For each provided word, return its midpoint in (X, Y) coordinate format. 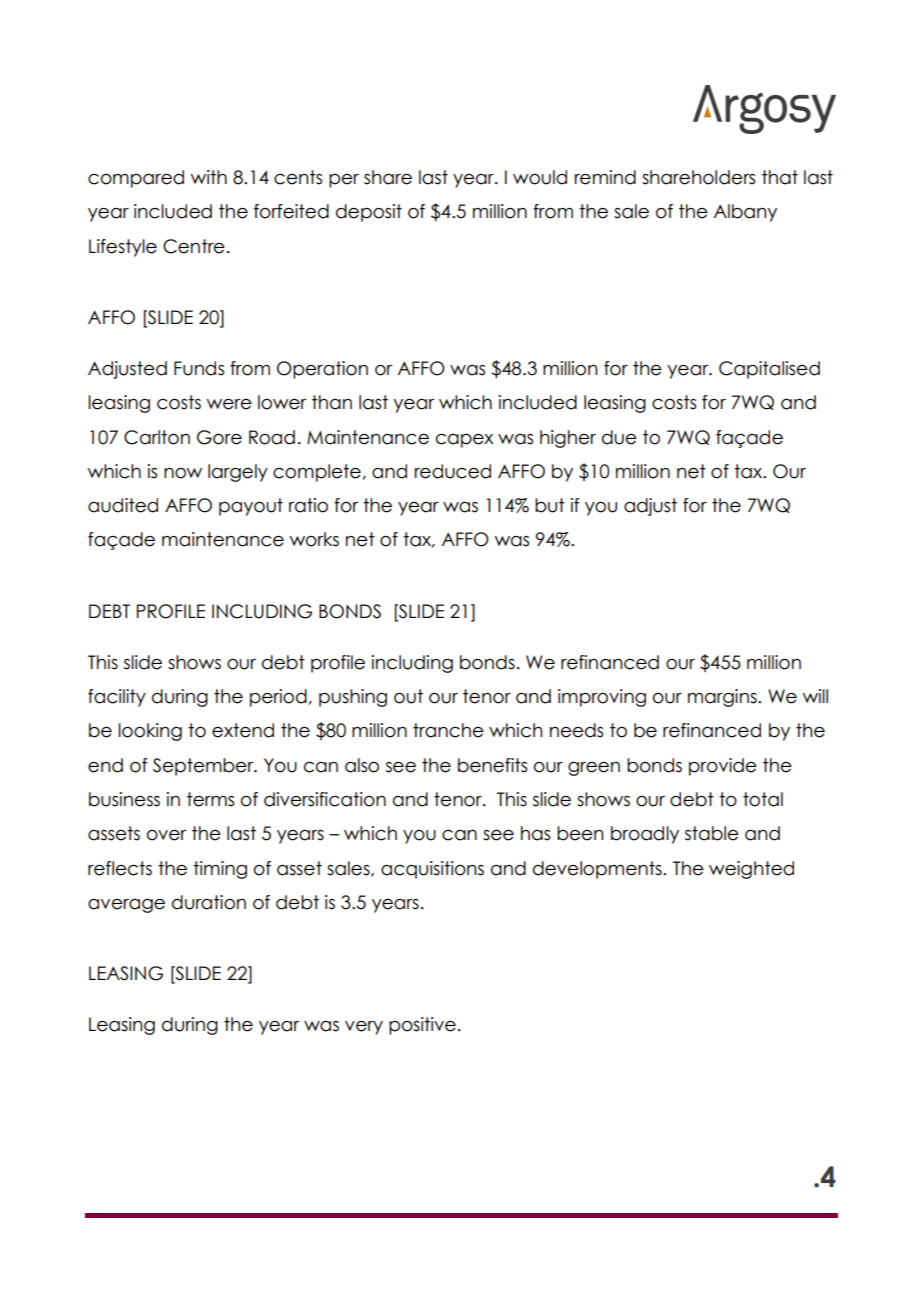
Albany (745, 213)
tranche (448, 730)
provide (723, 767)
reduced (453, 471)
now (183, 473)
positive (422, 1026)
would (540, 177)
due (619, 437)
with (209, 177)
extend (243, 730)
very (364, 1028)
